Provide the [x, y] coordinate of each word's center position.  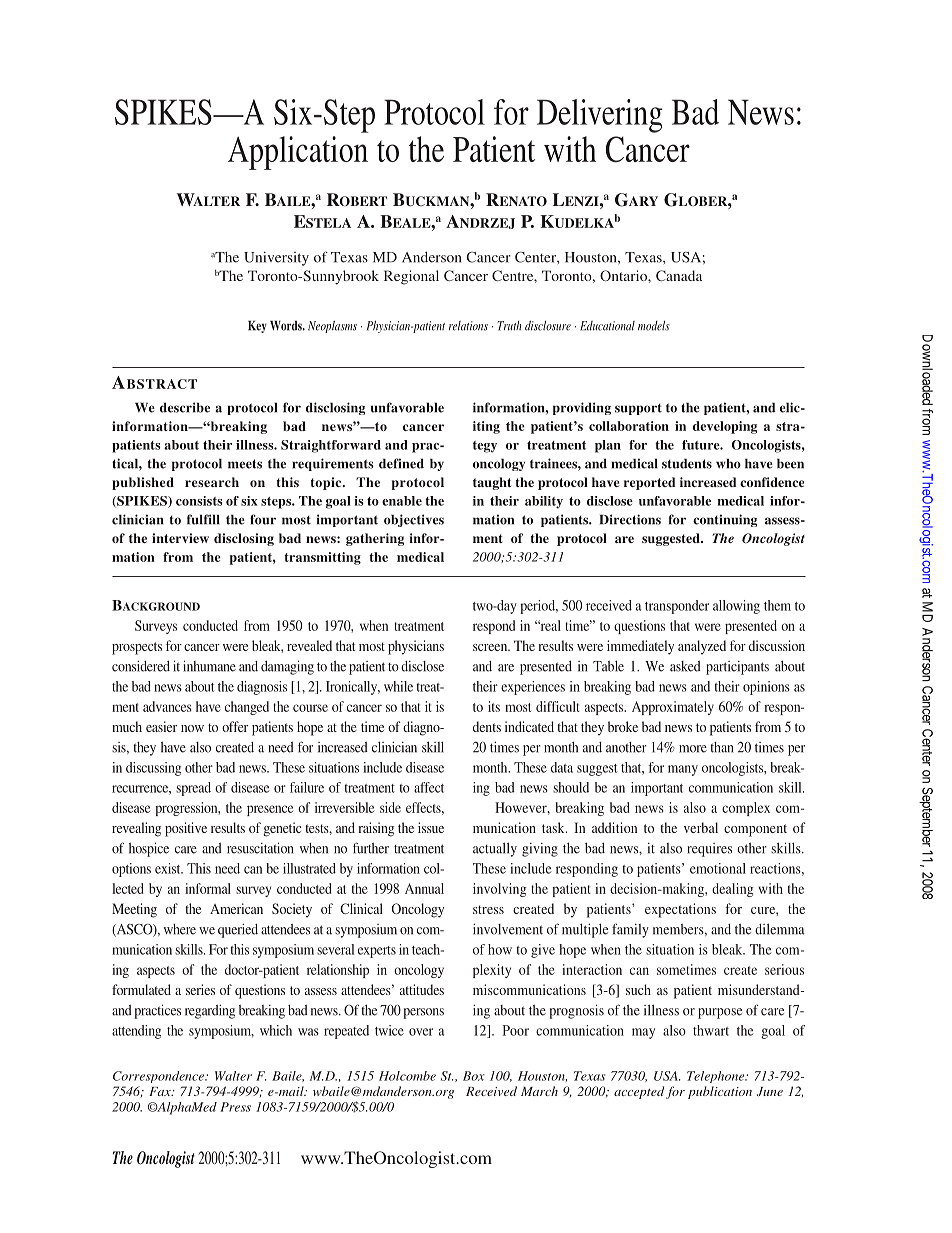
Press [235, 1107]
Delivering [600, 116]
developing [725, 427]
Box [474, 1076]
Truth [509, 326]
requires [709, 850]
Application [298, 153]
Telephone [717, 1077]
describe [185, 407]
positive [186, 829]
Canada [679, 275]
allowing [736, 607]
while [398, 686]
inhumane [209, 666]
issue [431, 827]
